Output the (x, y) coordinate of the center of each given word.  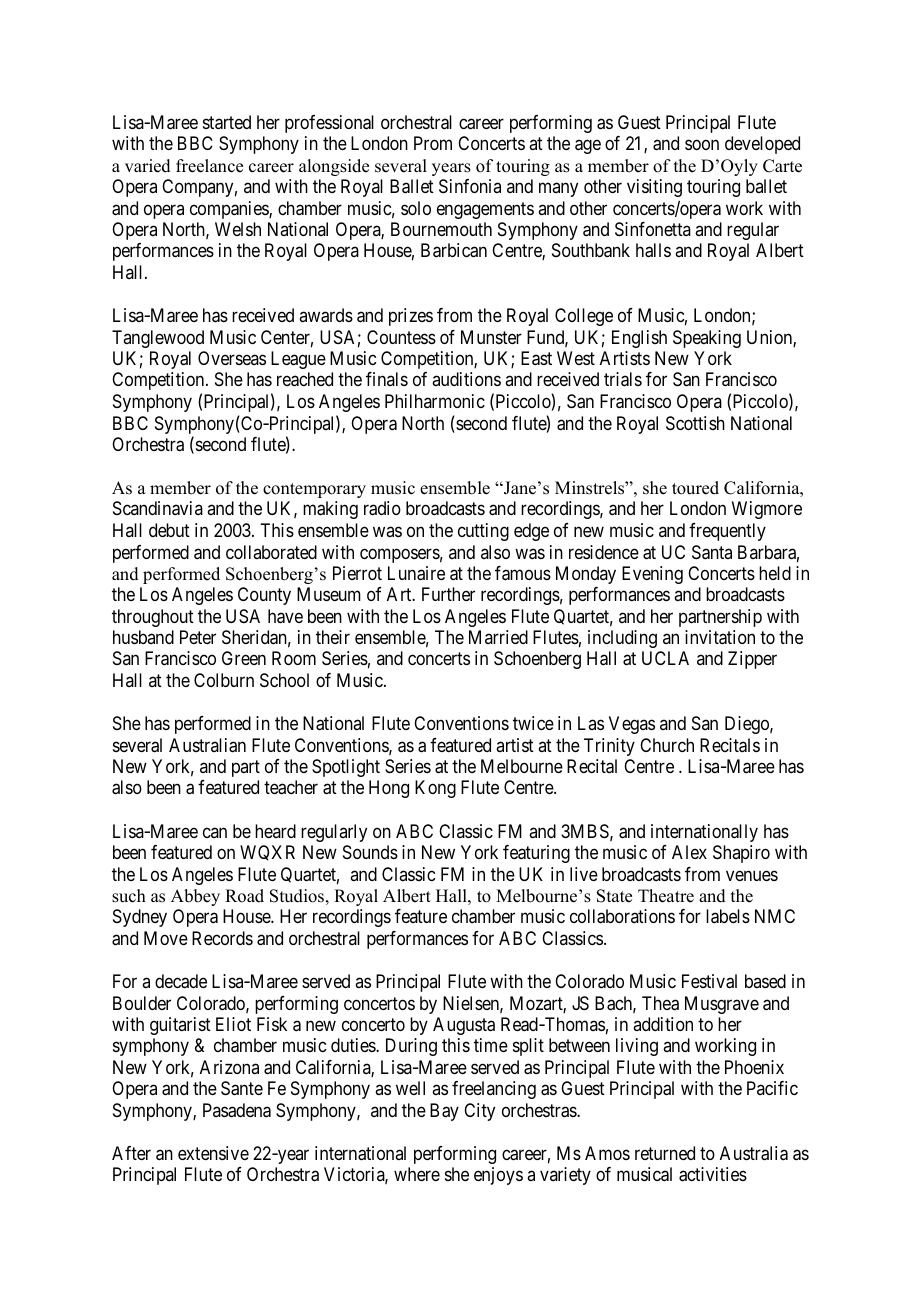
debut (169, 530)
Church (667, 745)
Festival (709, 981)
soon (702, 145)
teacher (291, 787)
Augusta (464, 1026)
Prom (433, 143)
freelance (209, 166)
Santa (712, 552)
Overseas (232, 358)
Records (222, 938)
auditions (466, 379)
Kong (435, 789)
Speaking (707, 339)
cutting (483, 532)
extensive (213, 1153)
